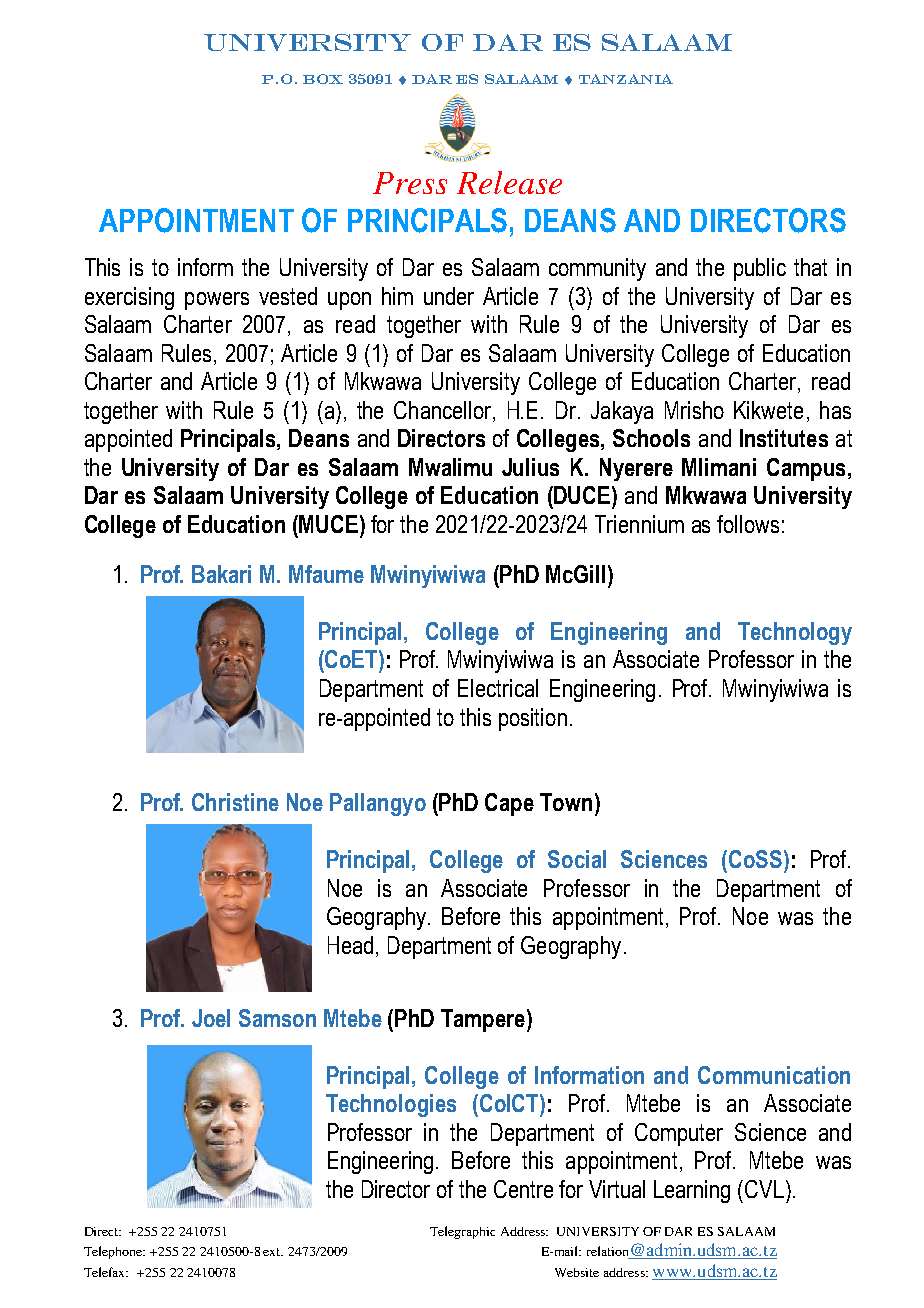 The width and height of the screenshot is (924, 1308). What do you see at coordinates (509, 182) in the screenshot?
I see `Release` at bounding box center [509, 182].
